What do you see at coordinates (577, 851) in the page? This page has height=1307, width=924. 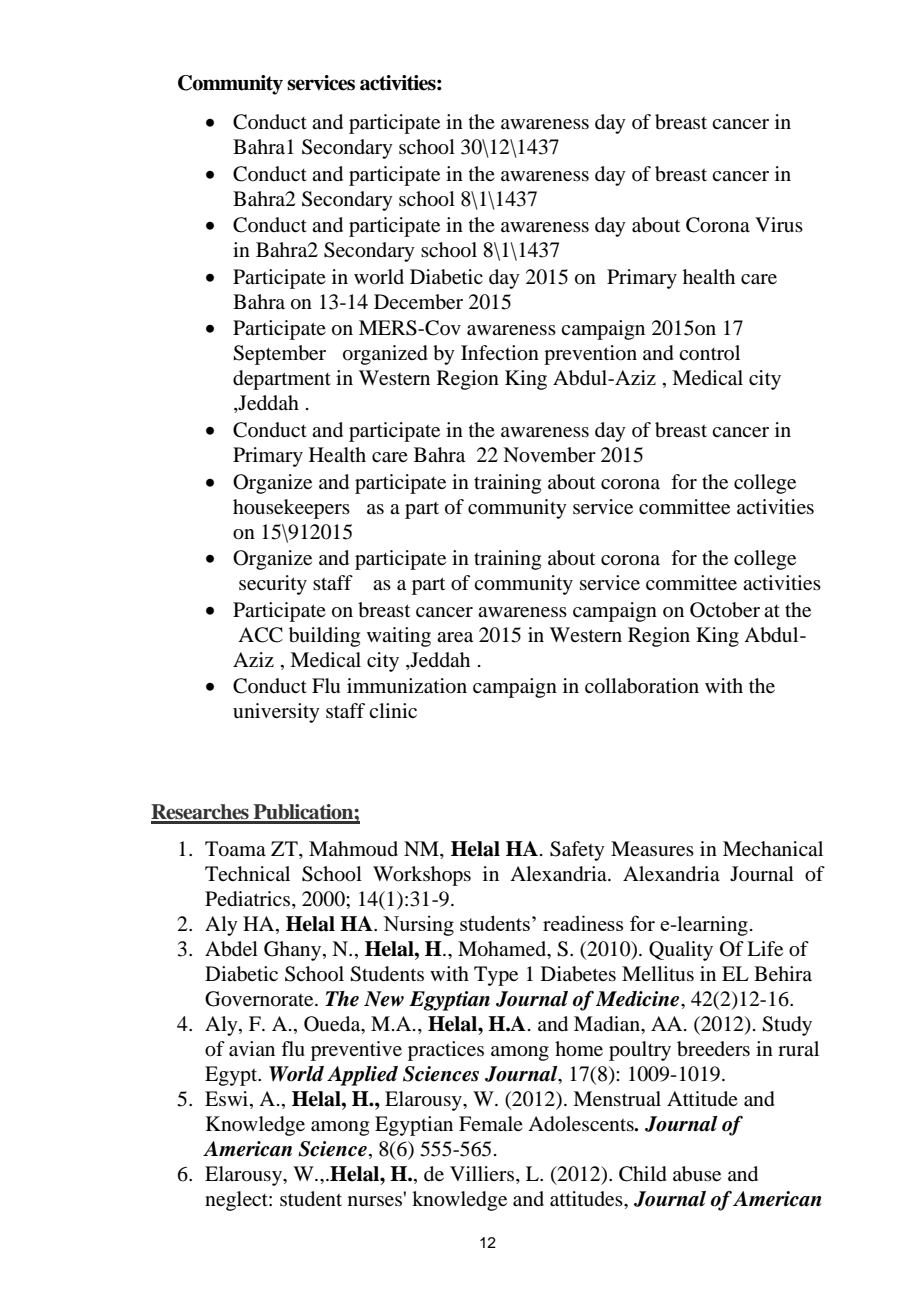 I see `Safety` at bounding box center [577, 851].
